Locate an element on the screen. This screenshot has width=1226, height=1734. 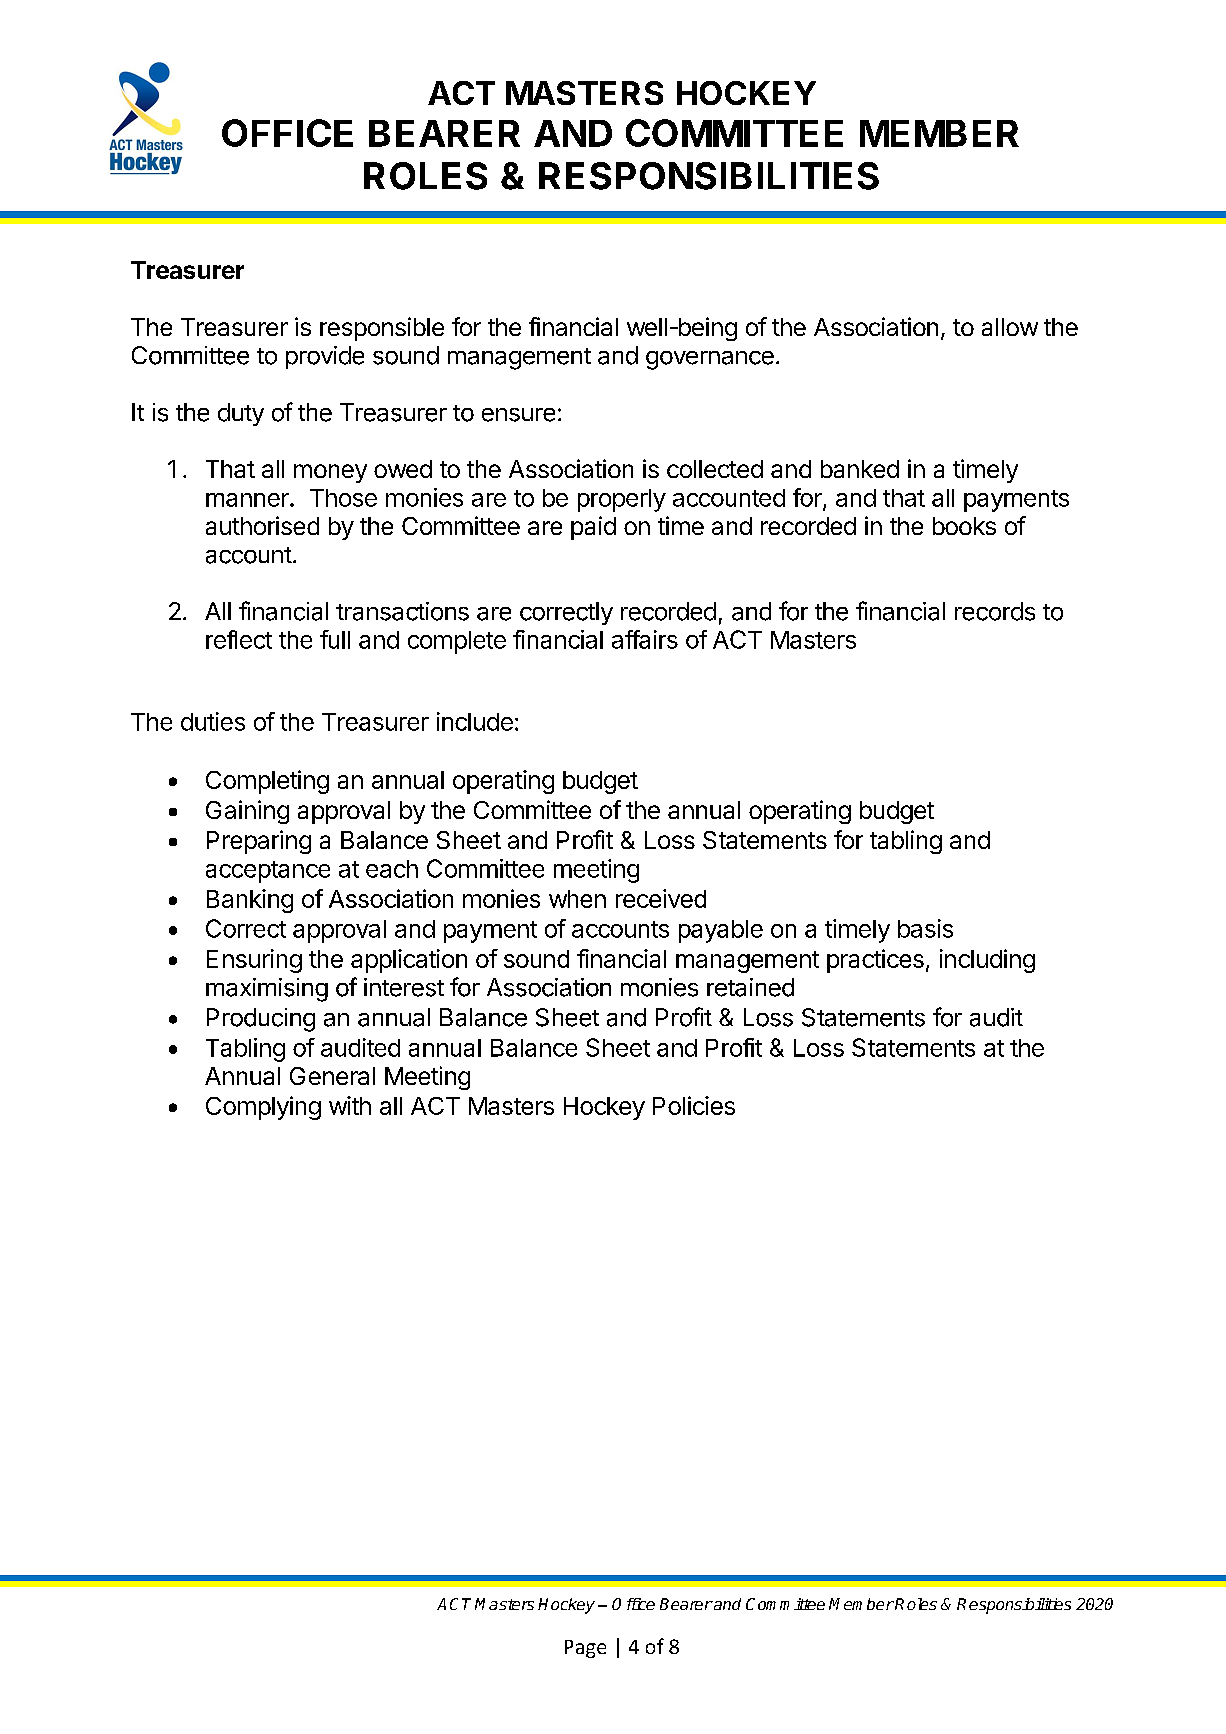
Policies is located at coordinates (694, 1105).
